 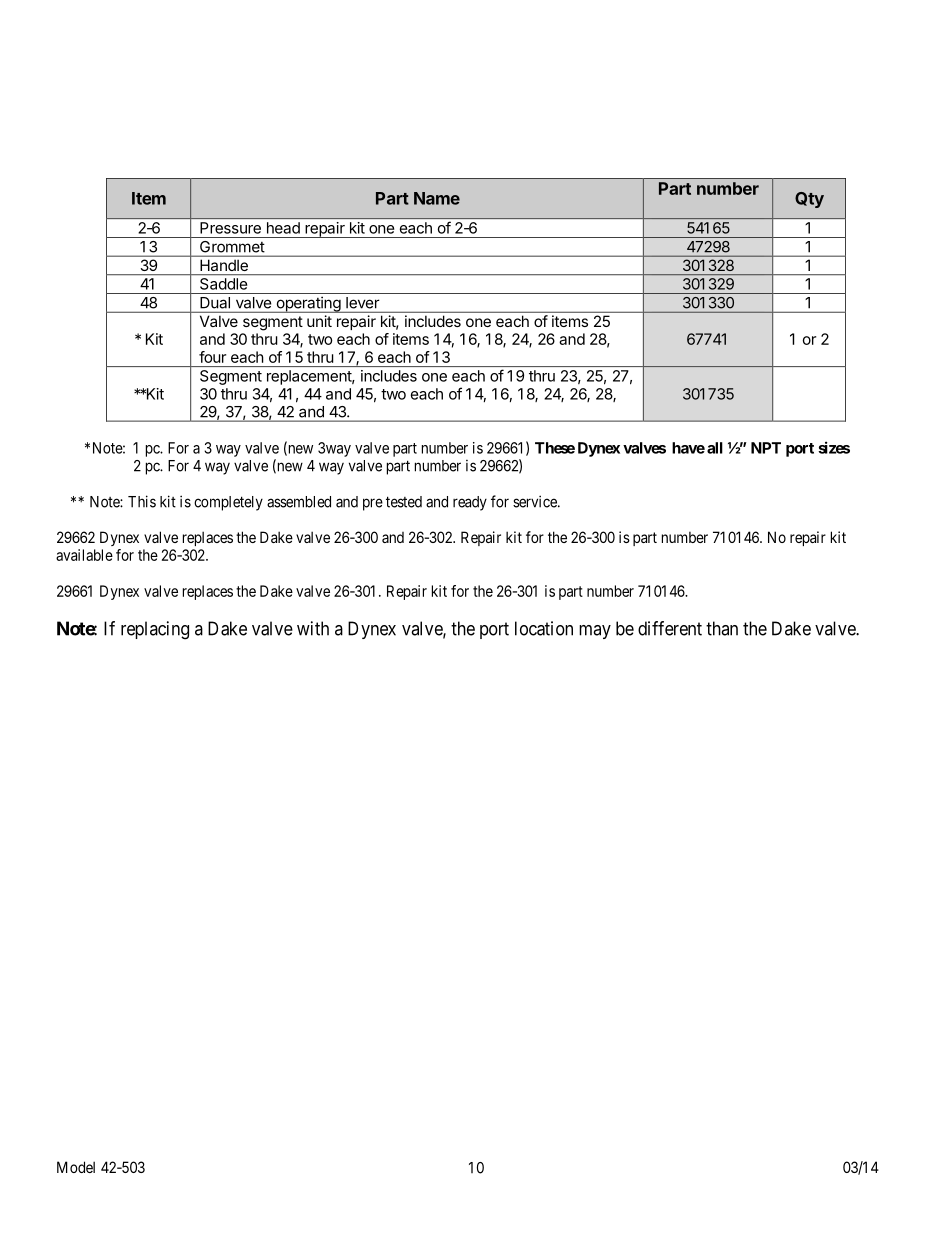 I want to click on four, so click(x=212, y=357).
